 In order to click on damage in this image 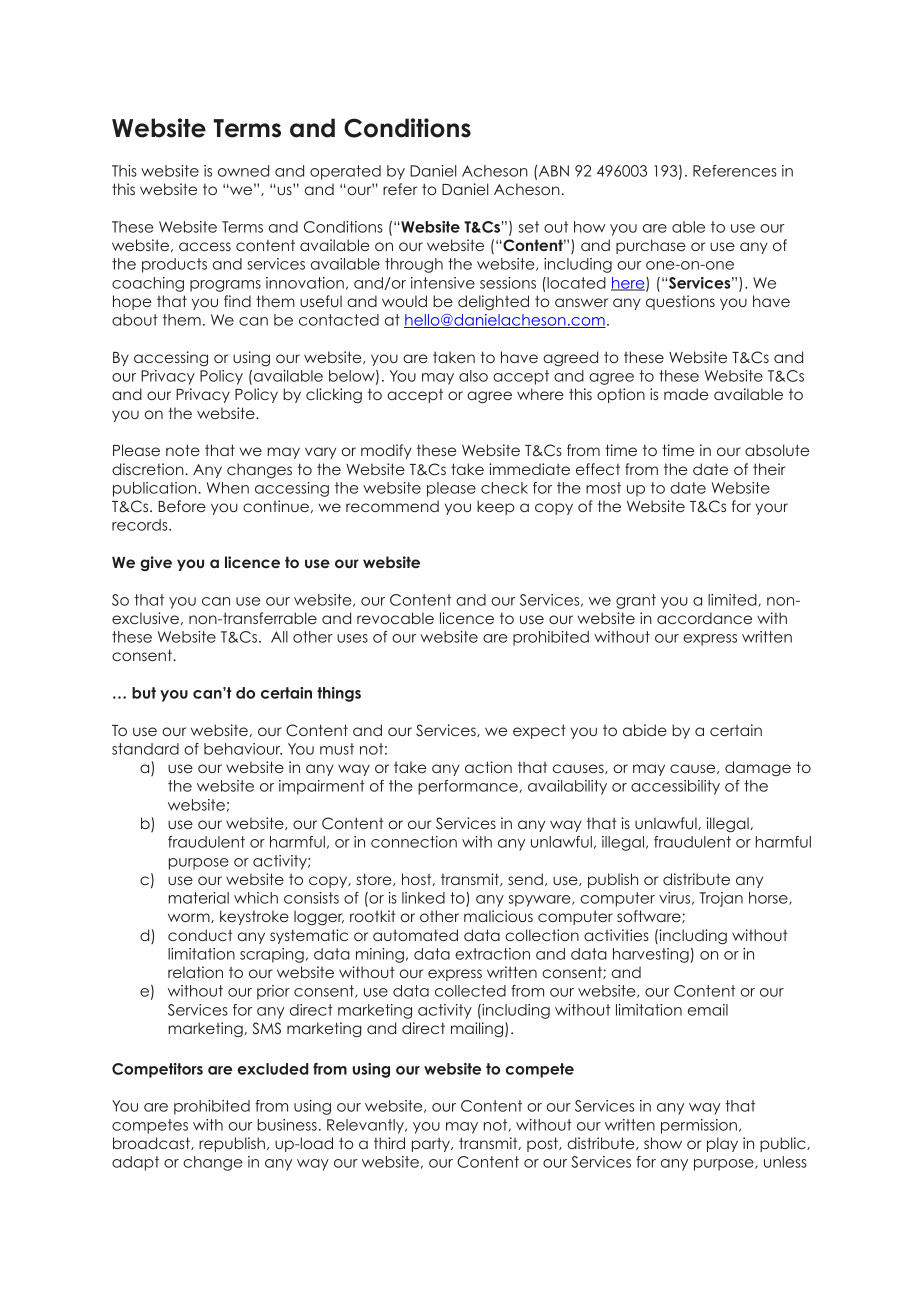, I will do `click(758, 768)`.
